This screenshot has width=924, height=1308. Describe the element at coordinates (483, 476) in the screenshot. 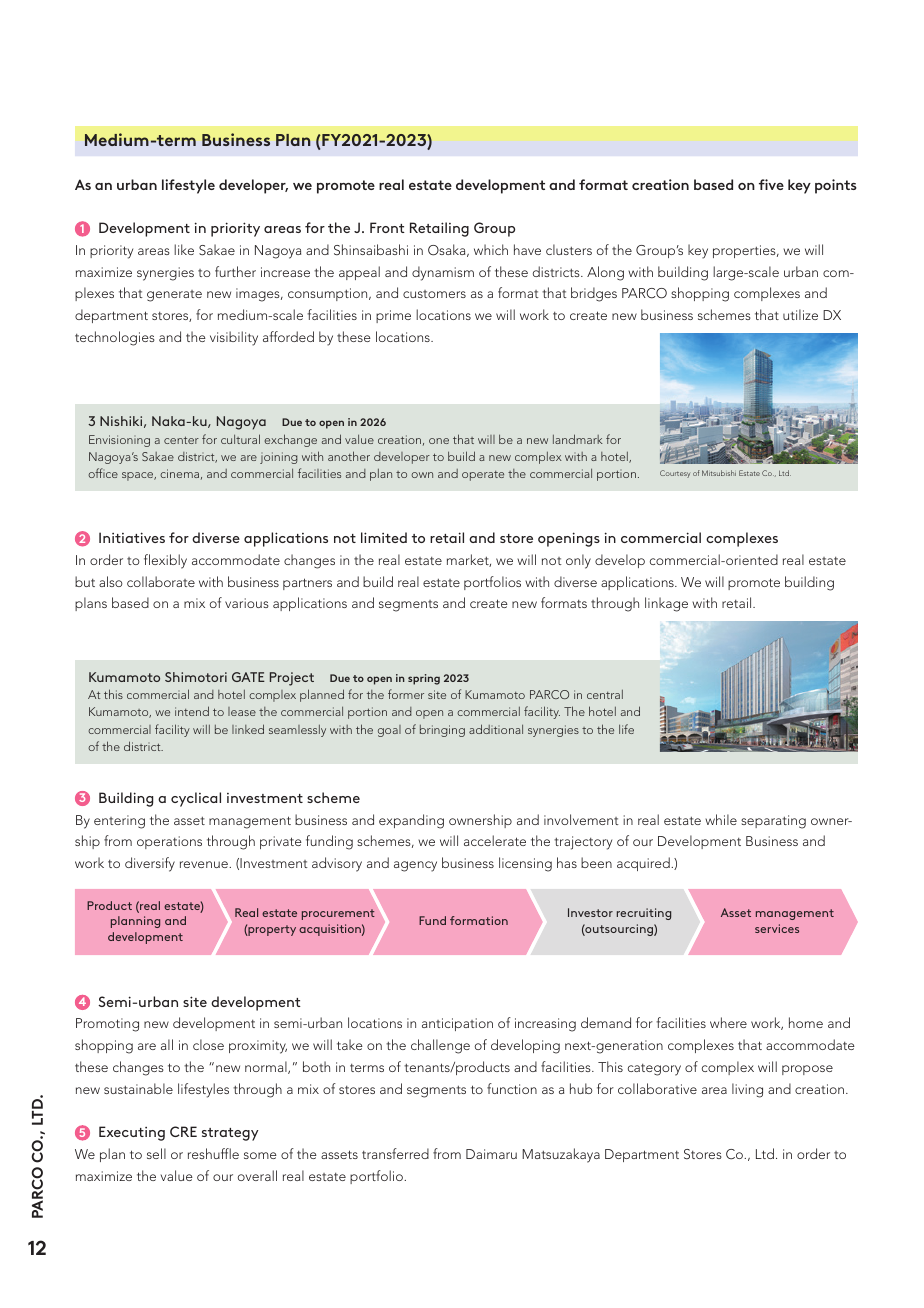

I see `operate` at that location.
